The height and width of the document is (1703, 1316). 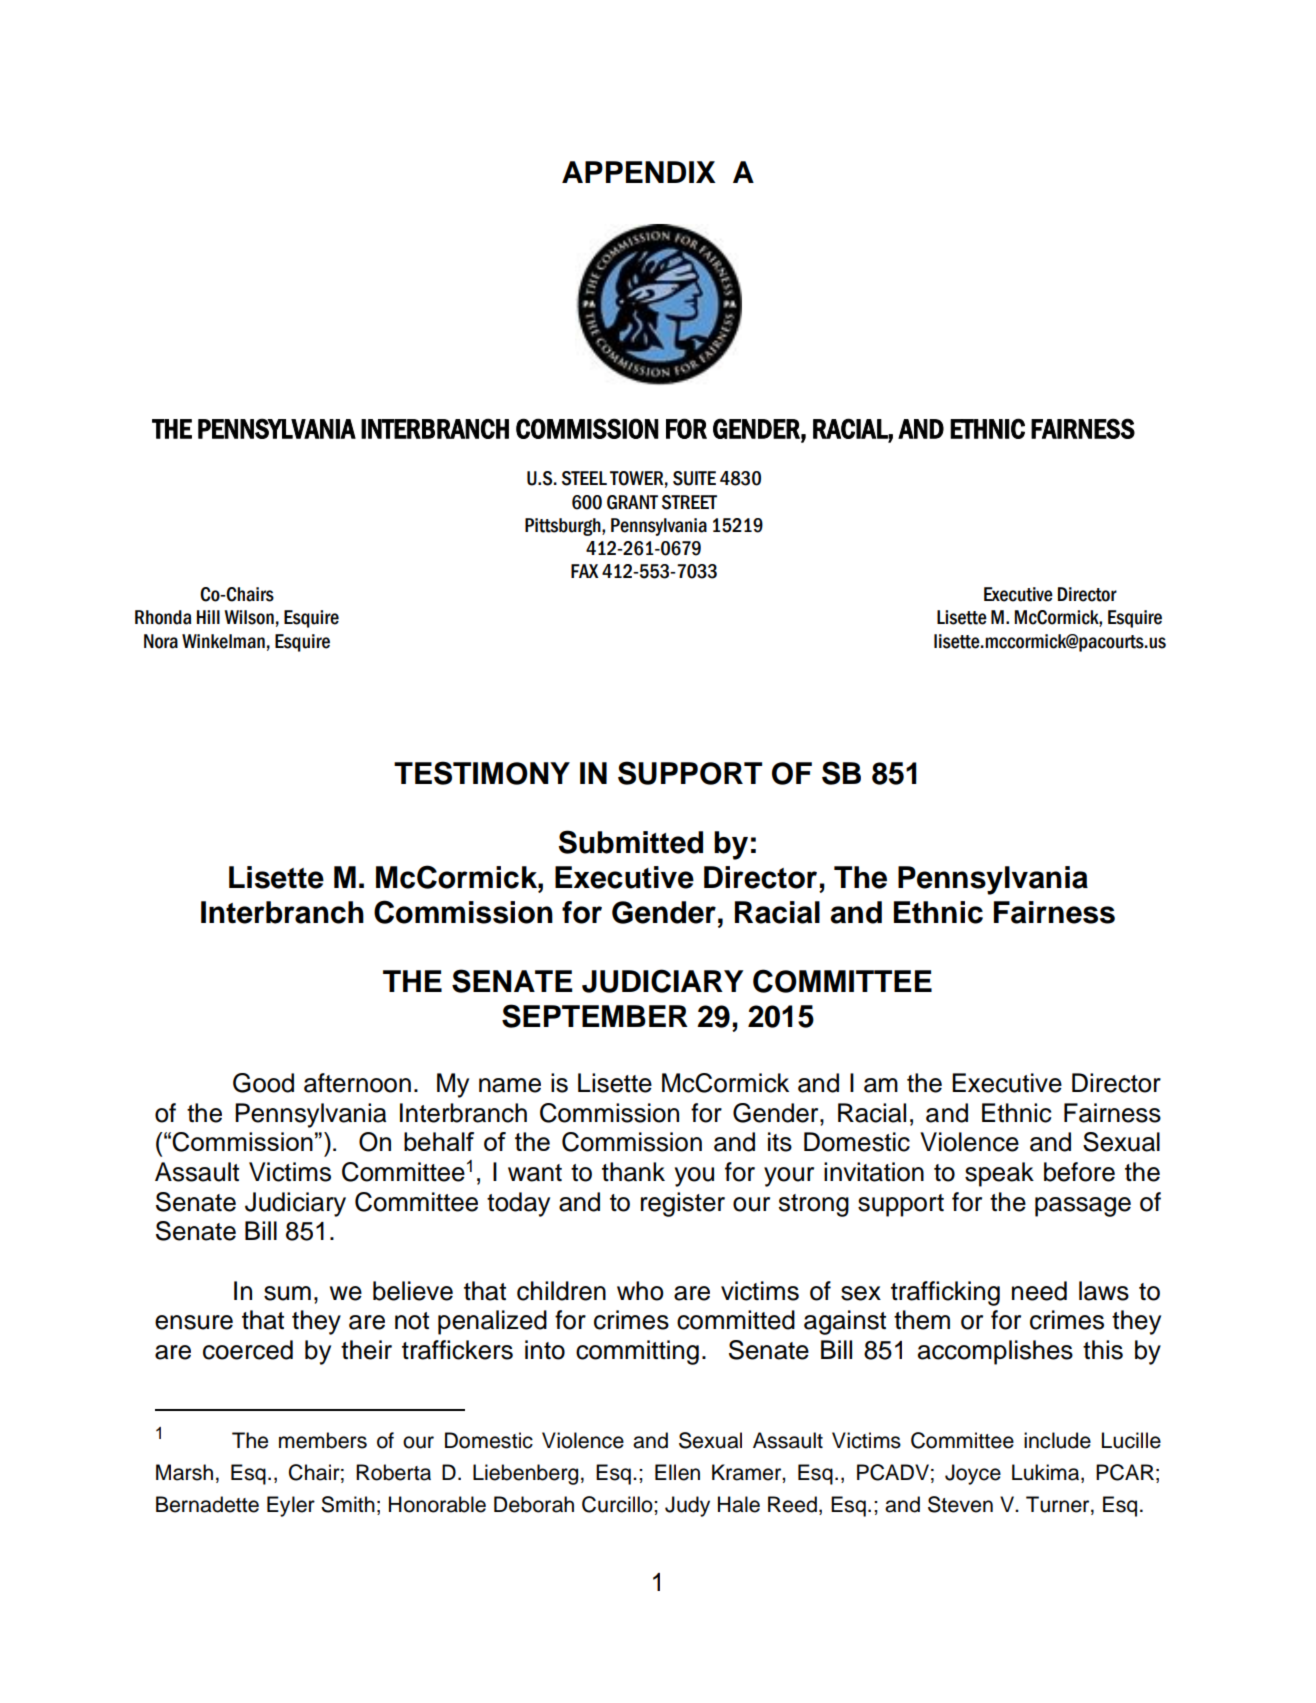 What do you see at coordinates (973, 1474) in the document?
I see `Joyce` at bounding box center [973, 1474].
